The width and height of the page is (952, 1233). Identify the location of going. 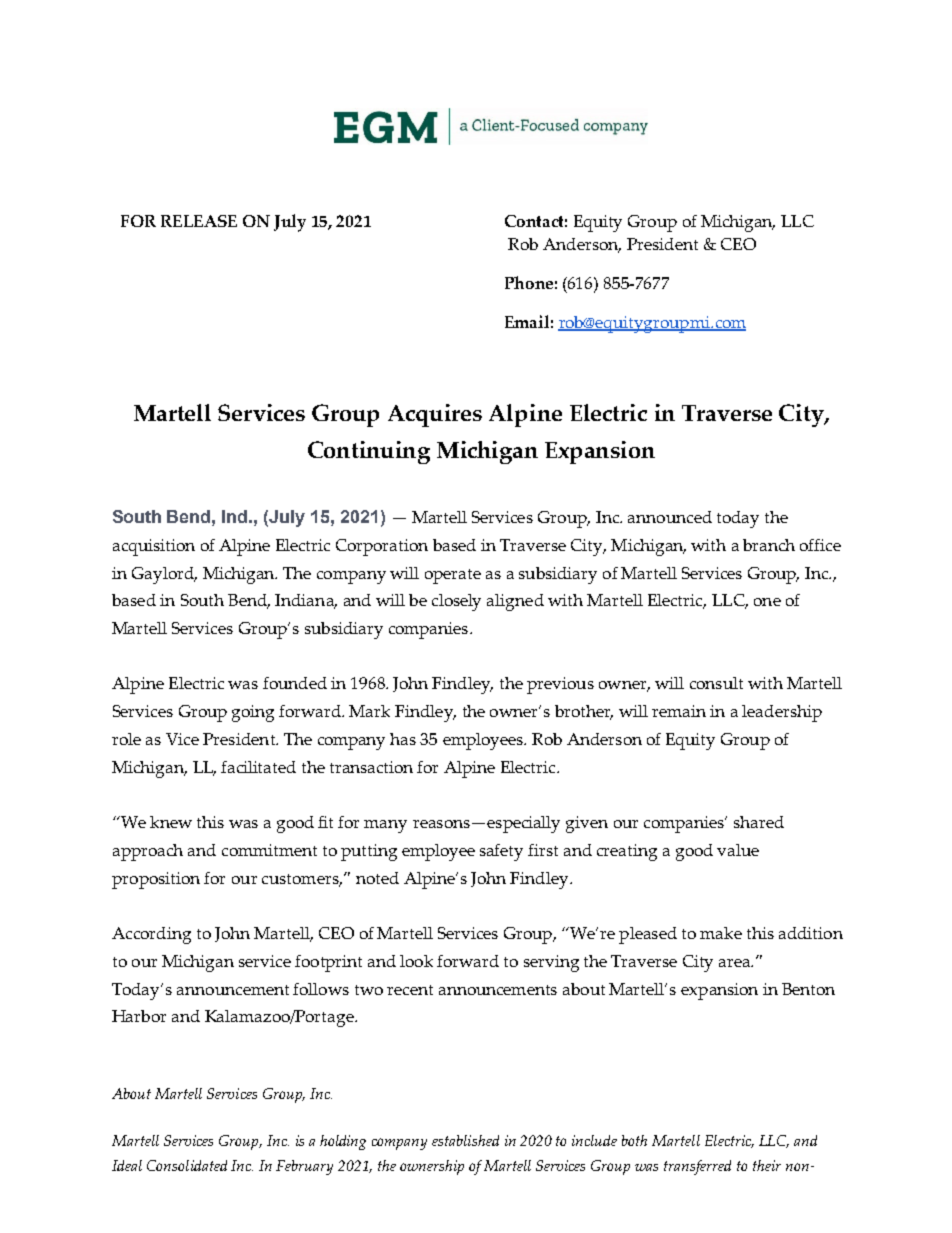
(253, 713).
